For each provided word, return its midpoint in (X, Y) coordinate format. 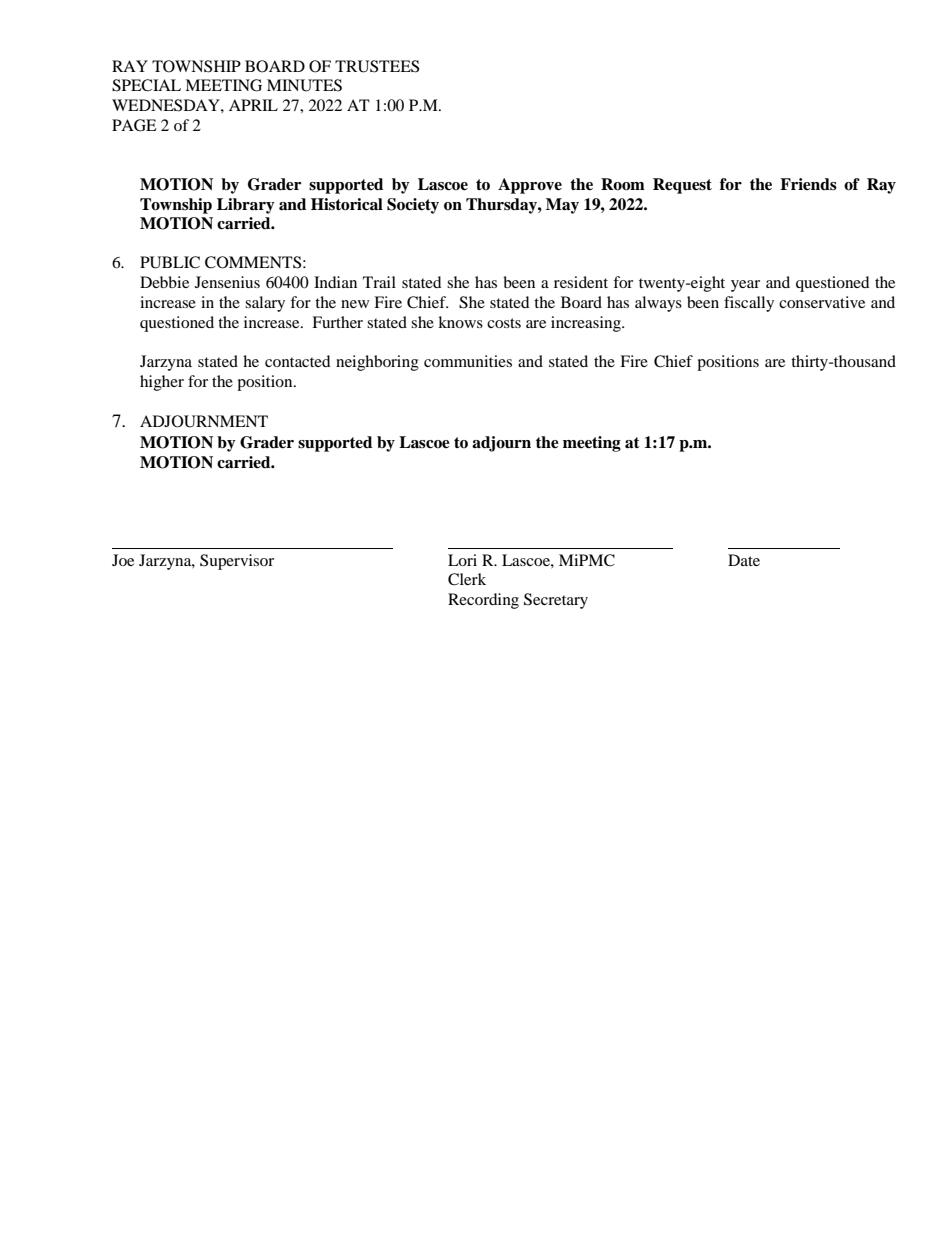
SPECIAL (146, 85)
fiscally (749, 304)
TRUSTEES (377, 66)
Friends (808, 184)
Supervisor (237, 562)
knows (460, 322)
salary (265, 304)
